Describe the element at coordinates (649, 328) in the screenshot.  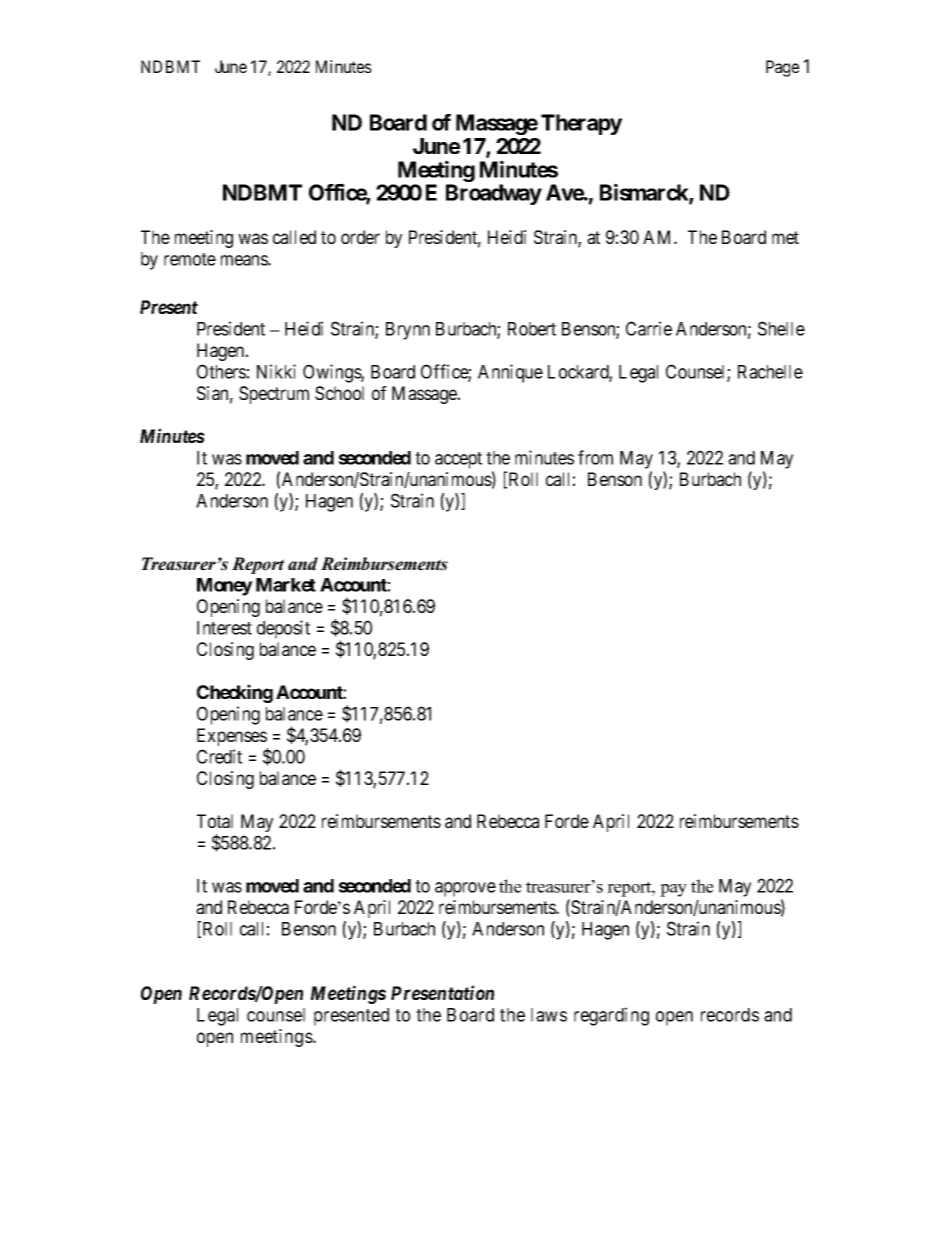
I see `Carrie` at that location.
